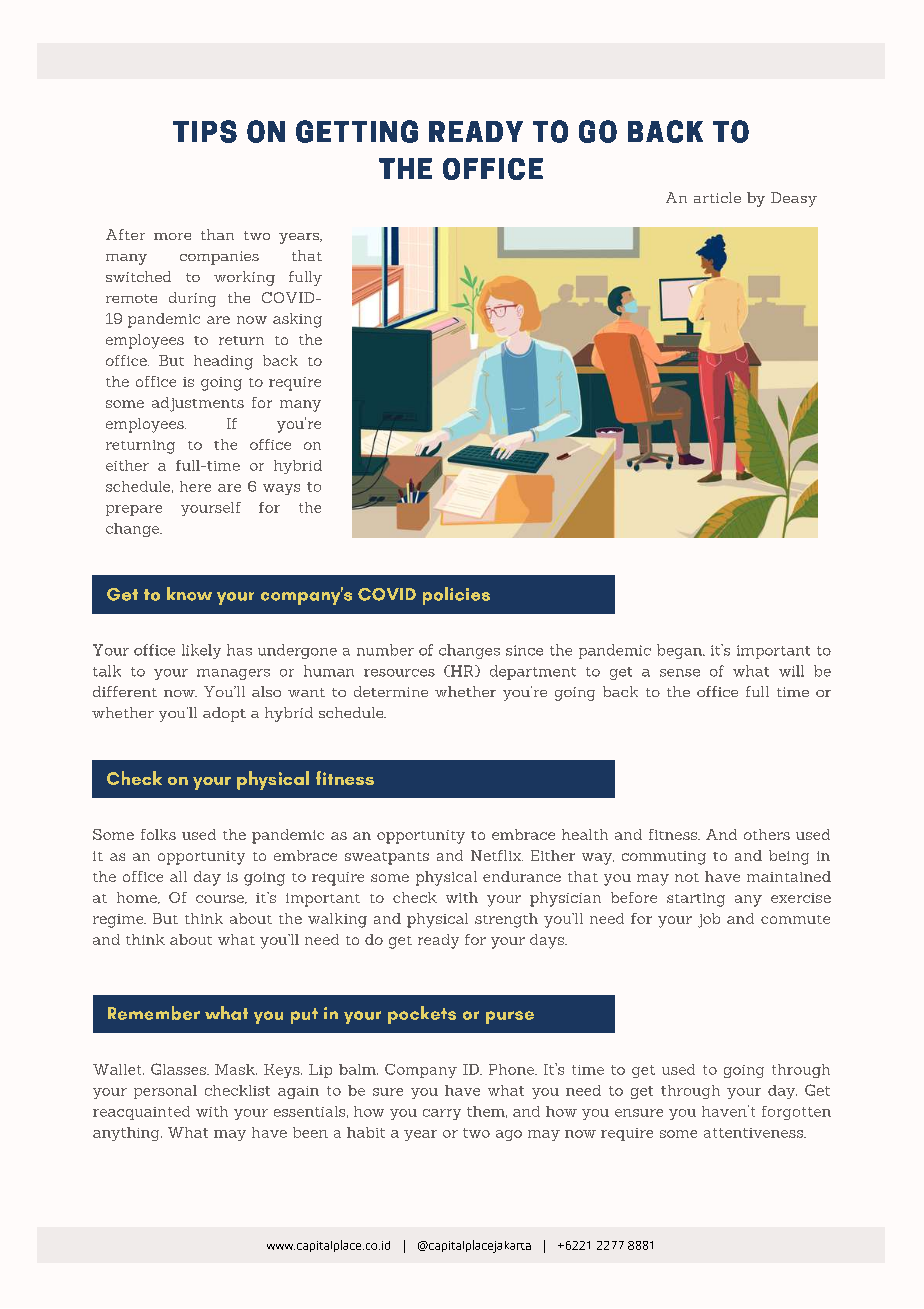  I want to click on here, so click(195, 486).
